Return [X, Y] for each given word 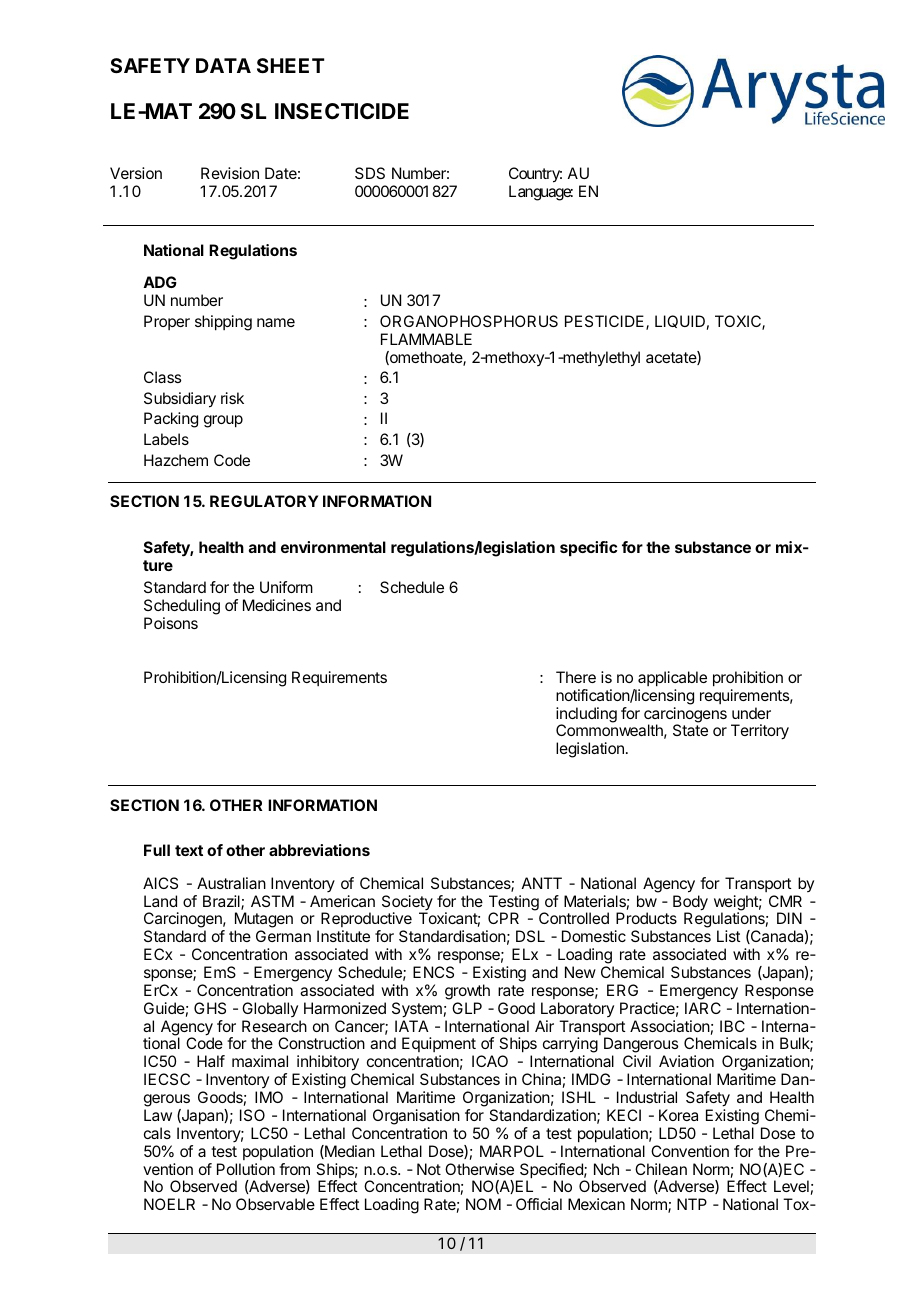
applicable [672, 679]
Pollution [246, 1169]
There [576, 677]
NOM [483, 1204]
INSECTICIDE [342, 111]
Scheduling [182, 608]
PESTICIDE [606, 322]
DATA [223, 65]
